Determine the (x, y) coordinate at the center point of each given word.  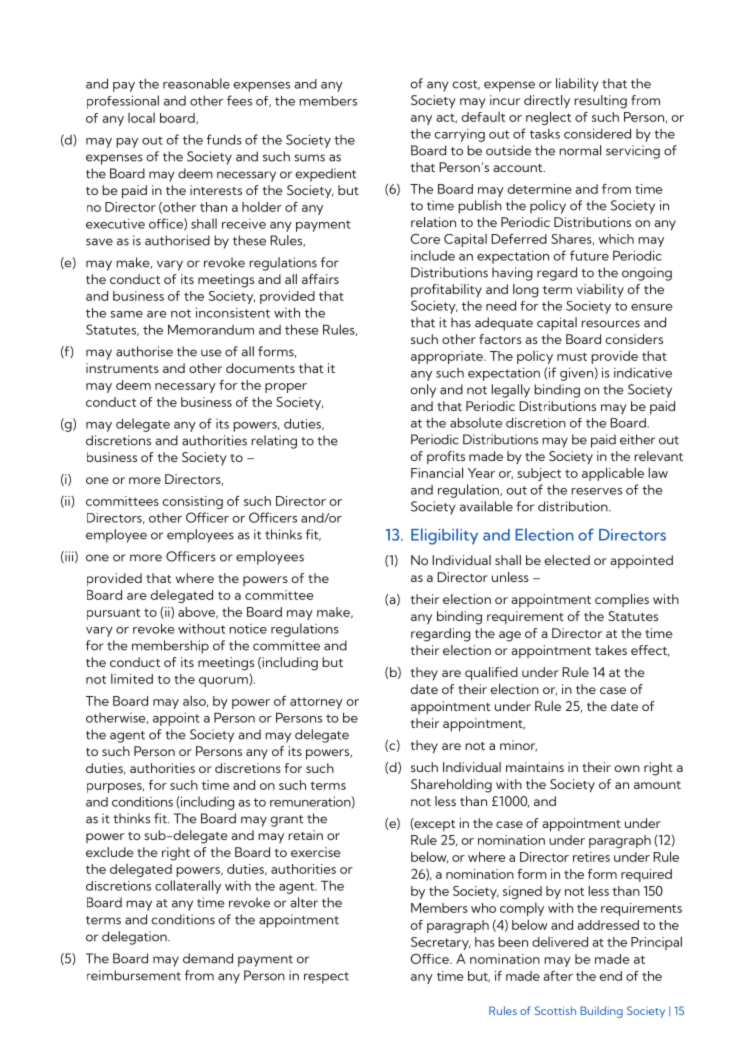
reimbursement (134, 975)
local (141, 118)
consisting (192, 502)
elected (567, 560)
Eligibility (444, 536)
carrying (459, 135)
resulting (600, 102)
